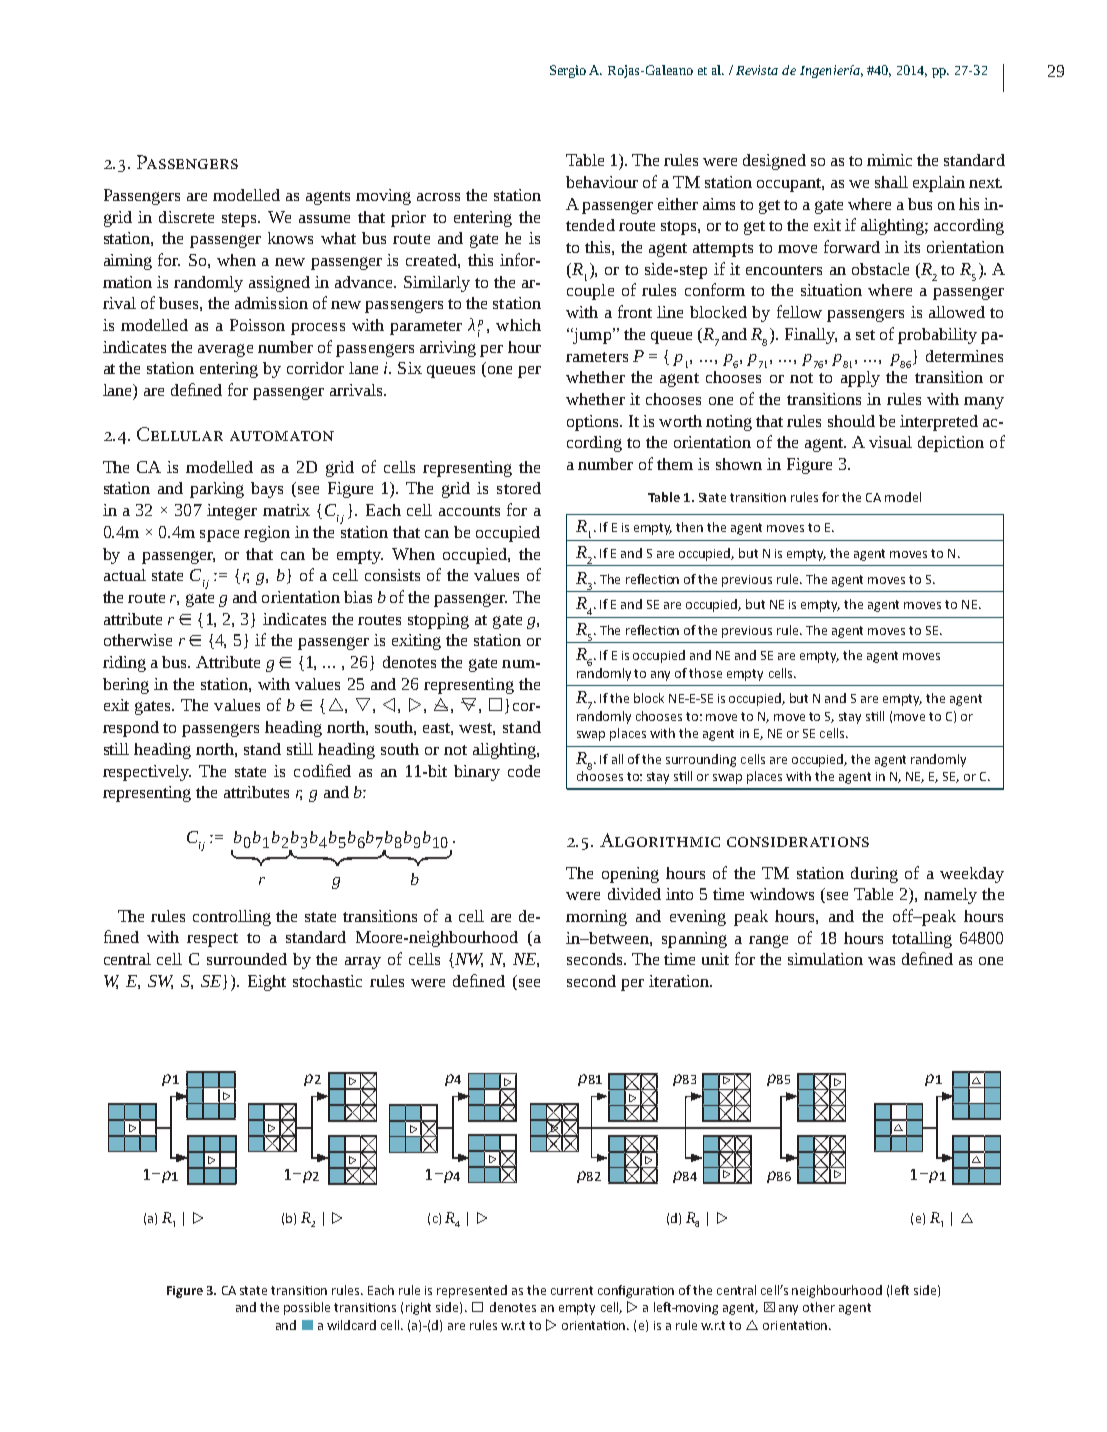  Describe the element at coordinates (889, 160) in the screenshot. I see `mimic` at that location.
